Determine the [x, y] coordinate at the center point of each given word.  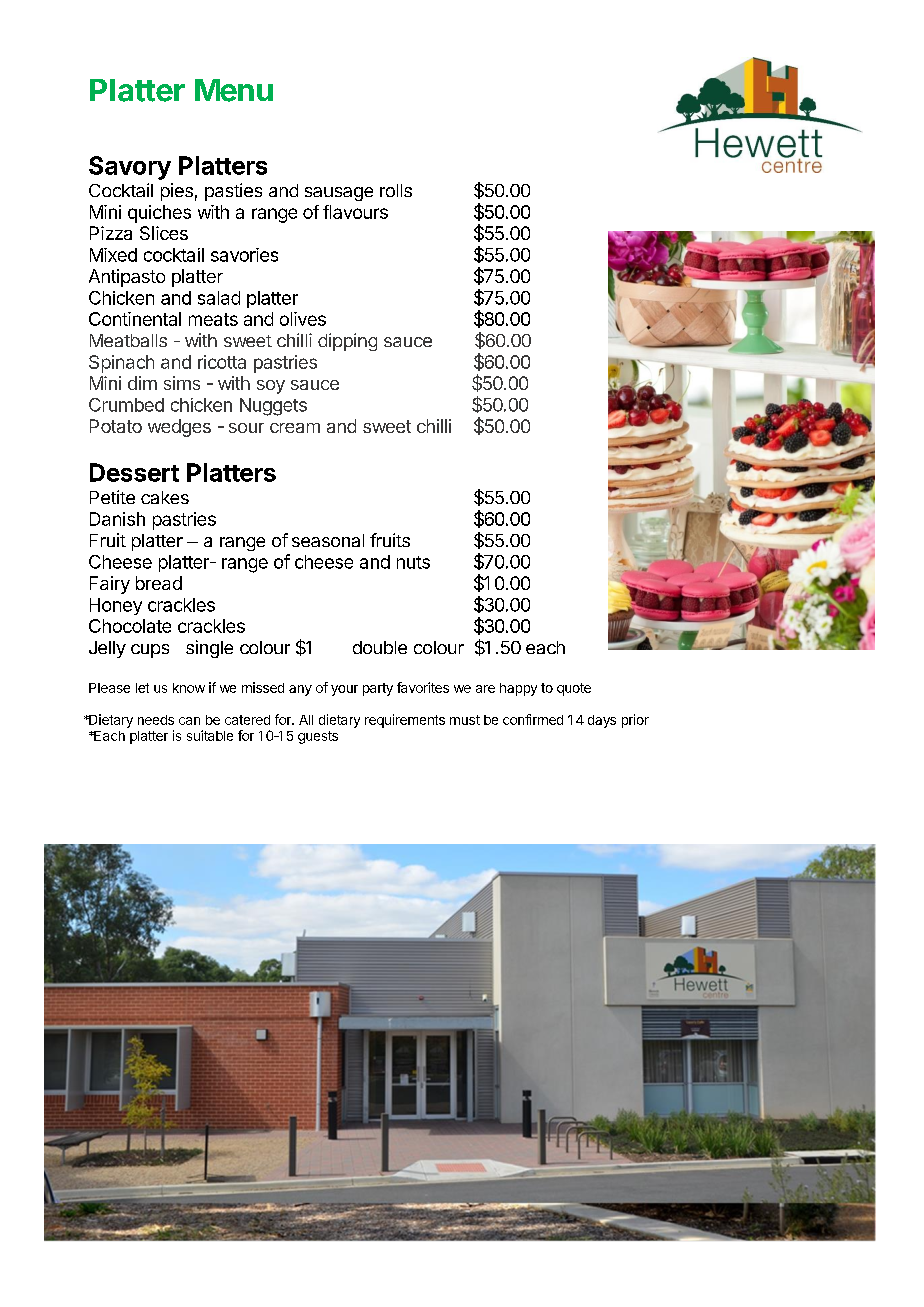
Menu [234, 90]
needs [156, 720]
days [602, 721]
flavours [355, 212]
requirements [405, 721]
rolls [396, 190]
